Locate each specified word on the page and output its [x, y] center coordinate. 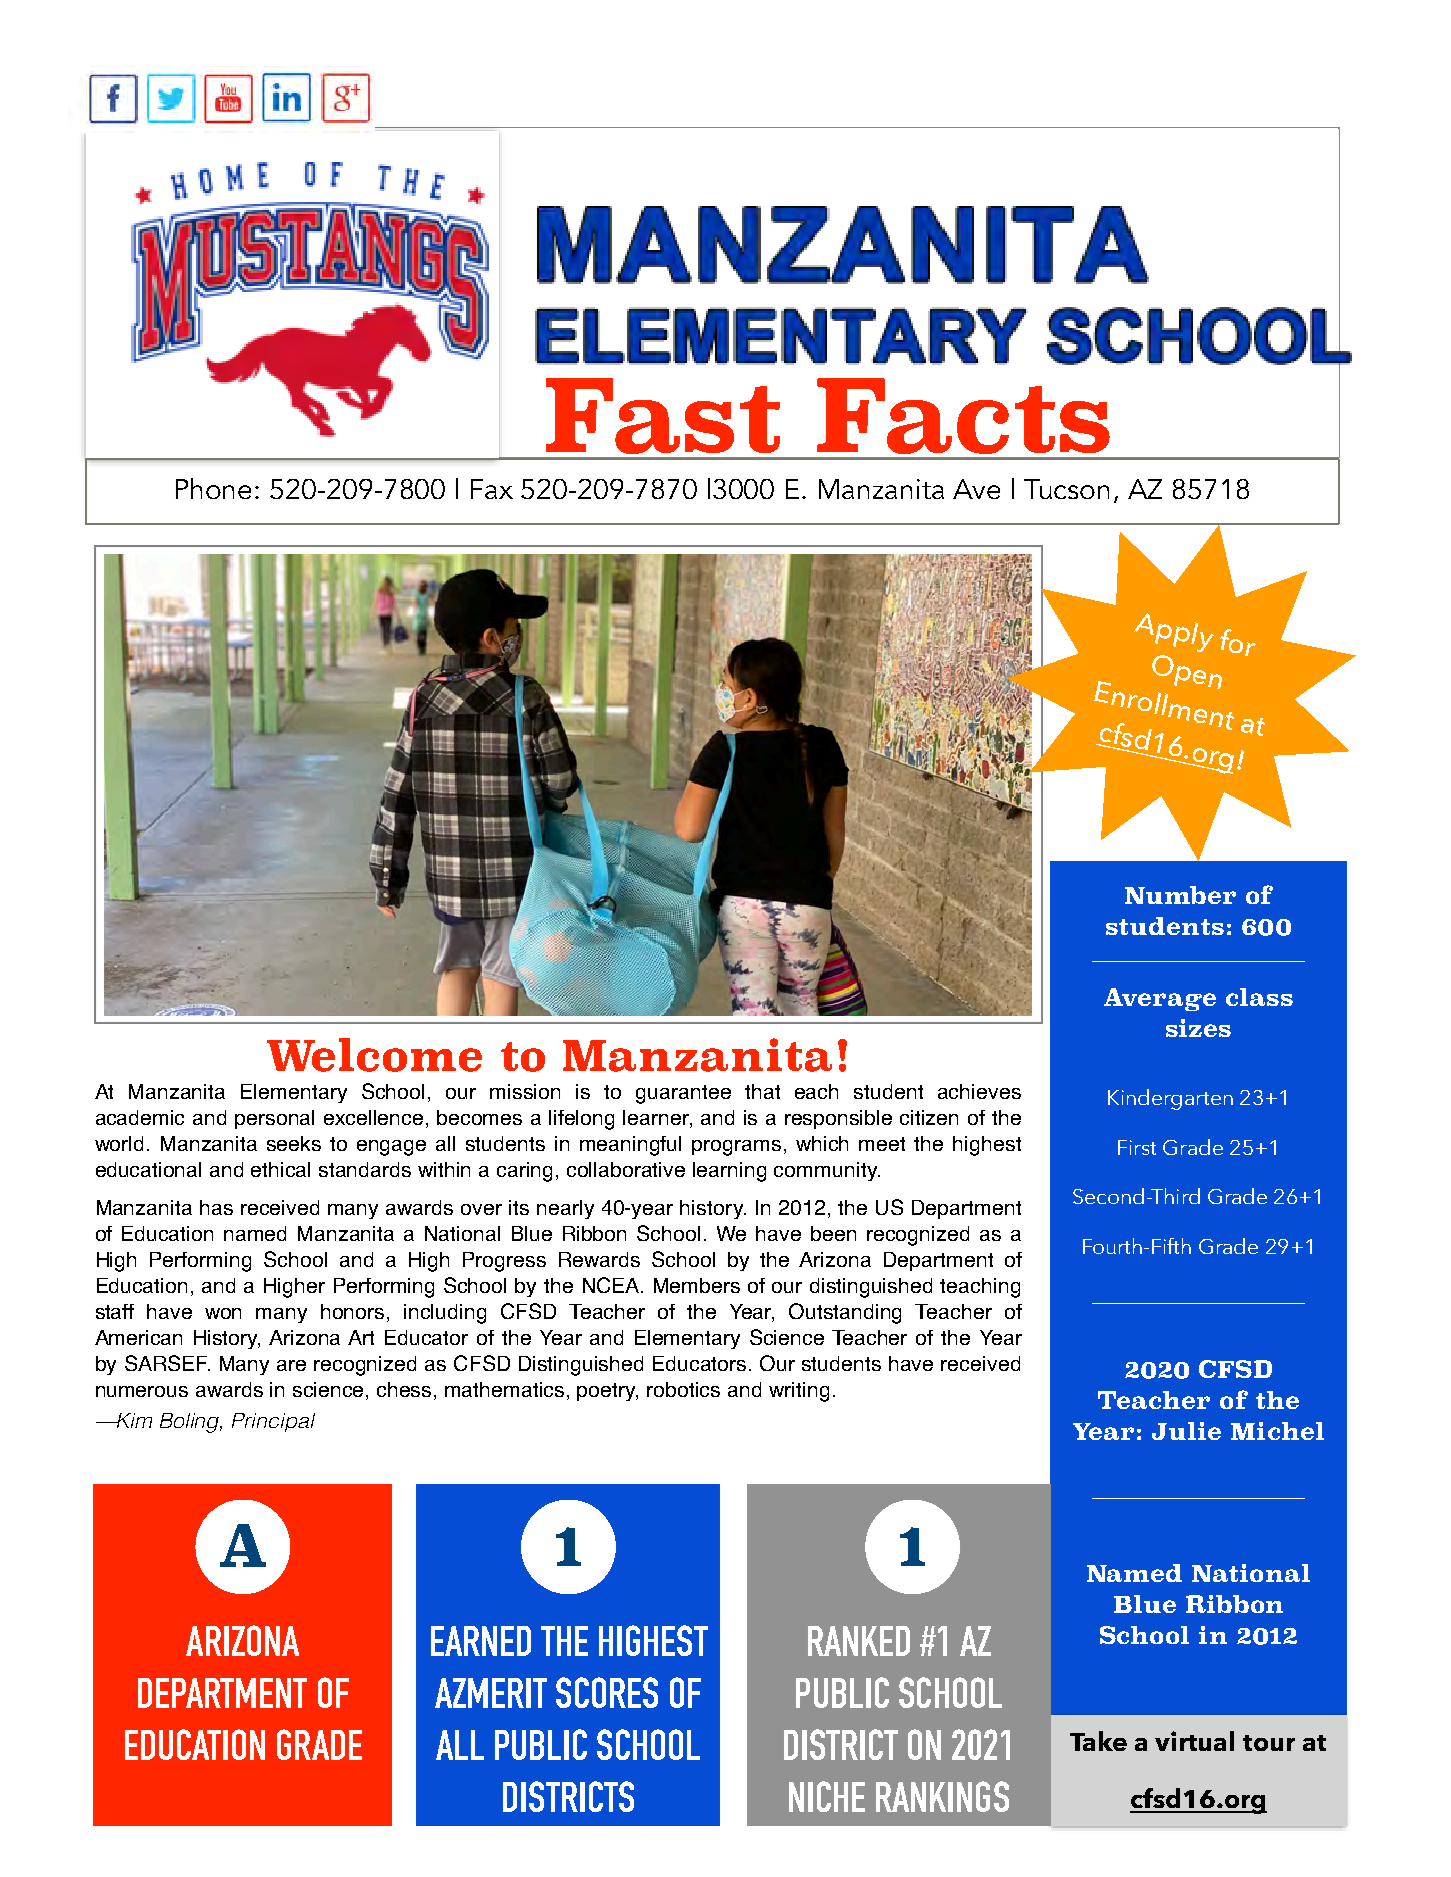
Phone [213, 488]
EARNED [481, 1641]
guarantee [683, 1094]
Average [1160, 999]
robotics [683, 1389]
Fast [663, 416]
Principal [273, 1422]
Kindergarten [1170, 1099]
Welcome [374, 1055]
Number [1180, 895]
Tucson [1066, 489]
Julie [1186, 1431]
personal [274, 1119]
